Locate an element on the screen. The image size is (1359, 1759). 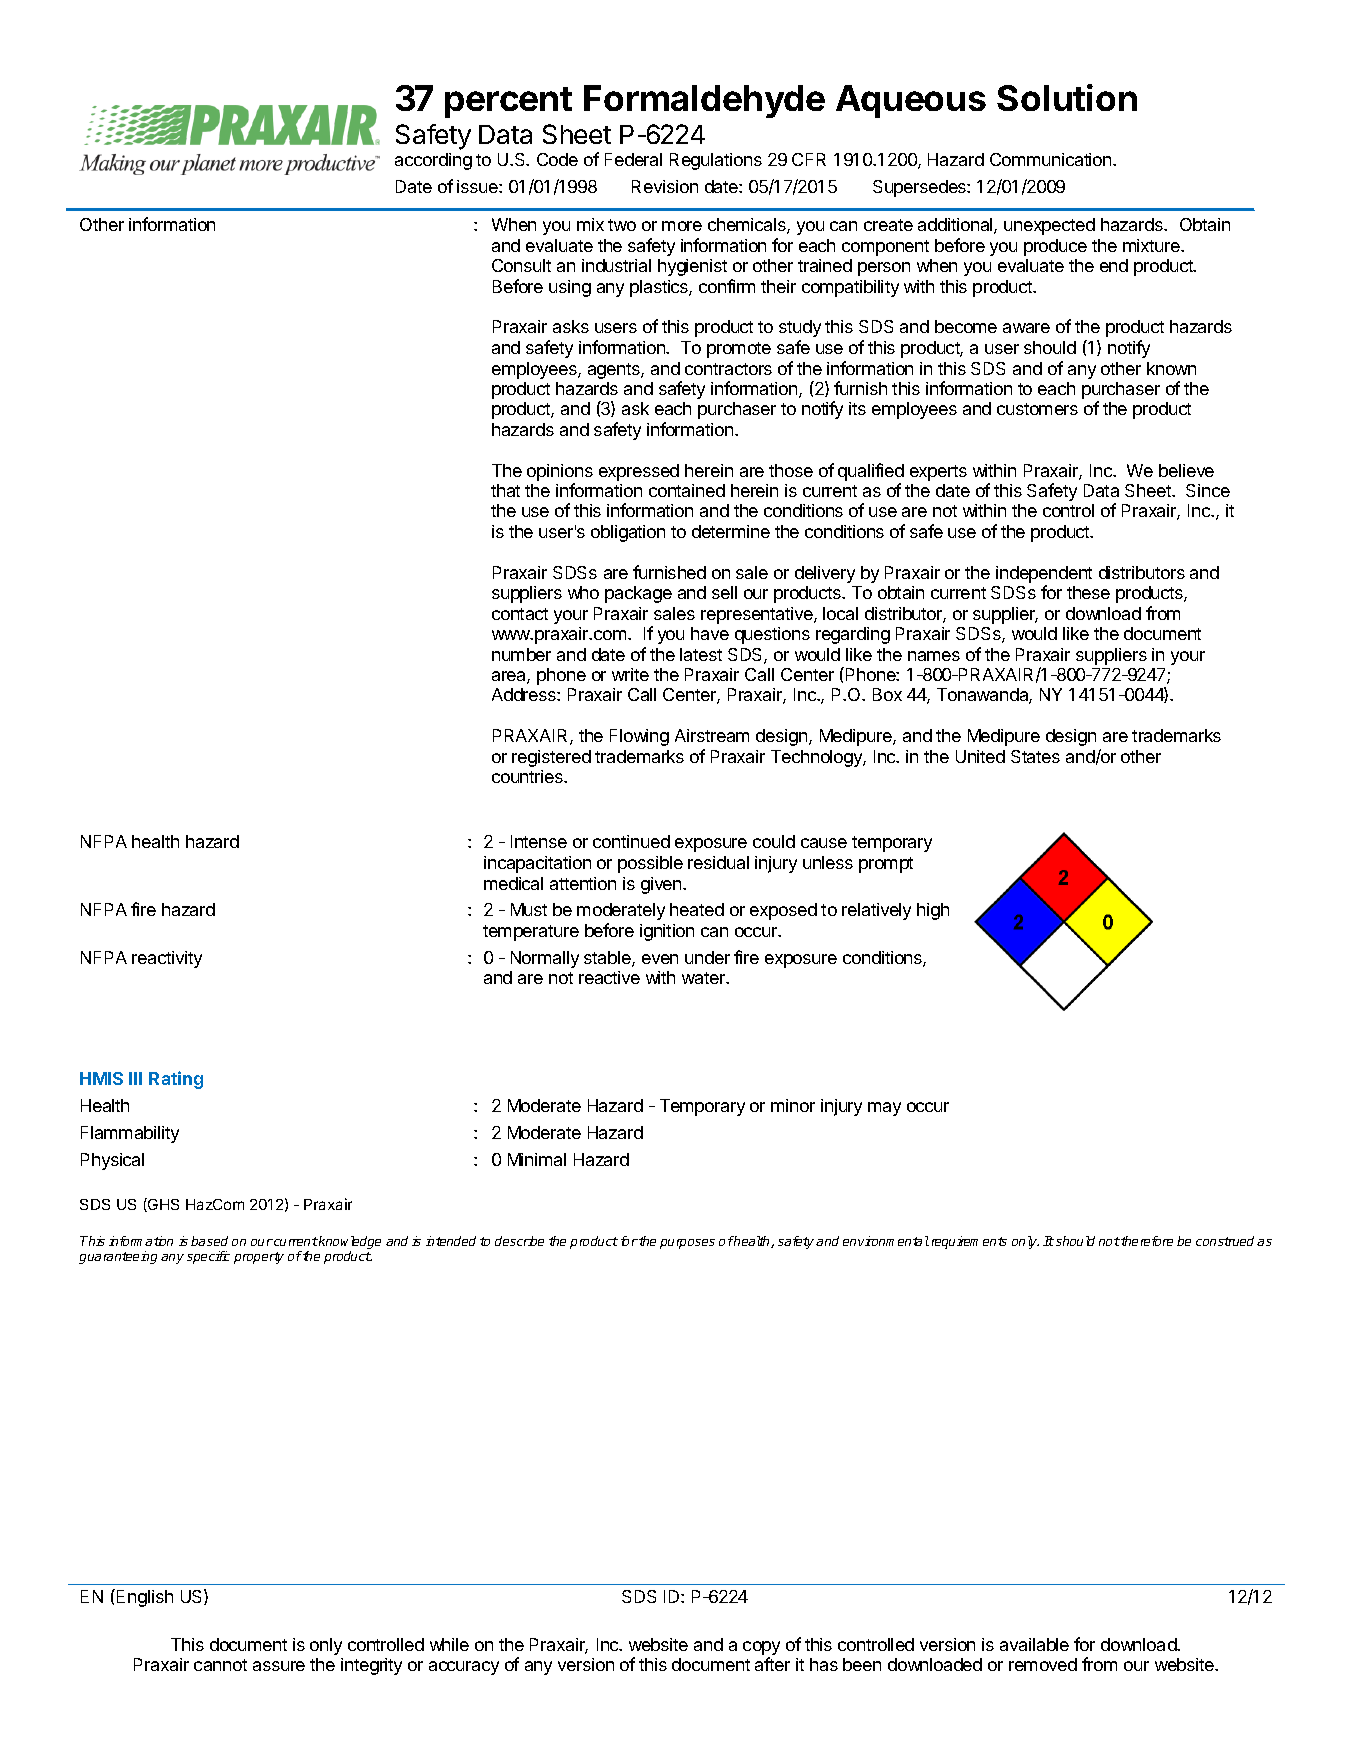
Federal is located at coordinates (633, 159).
